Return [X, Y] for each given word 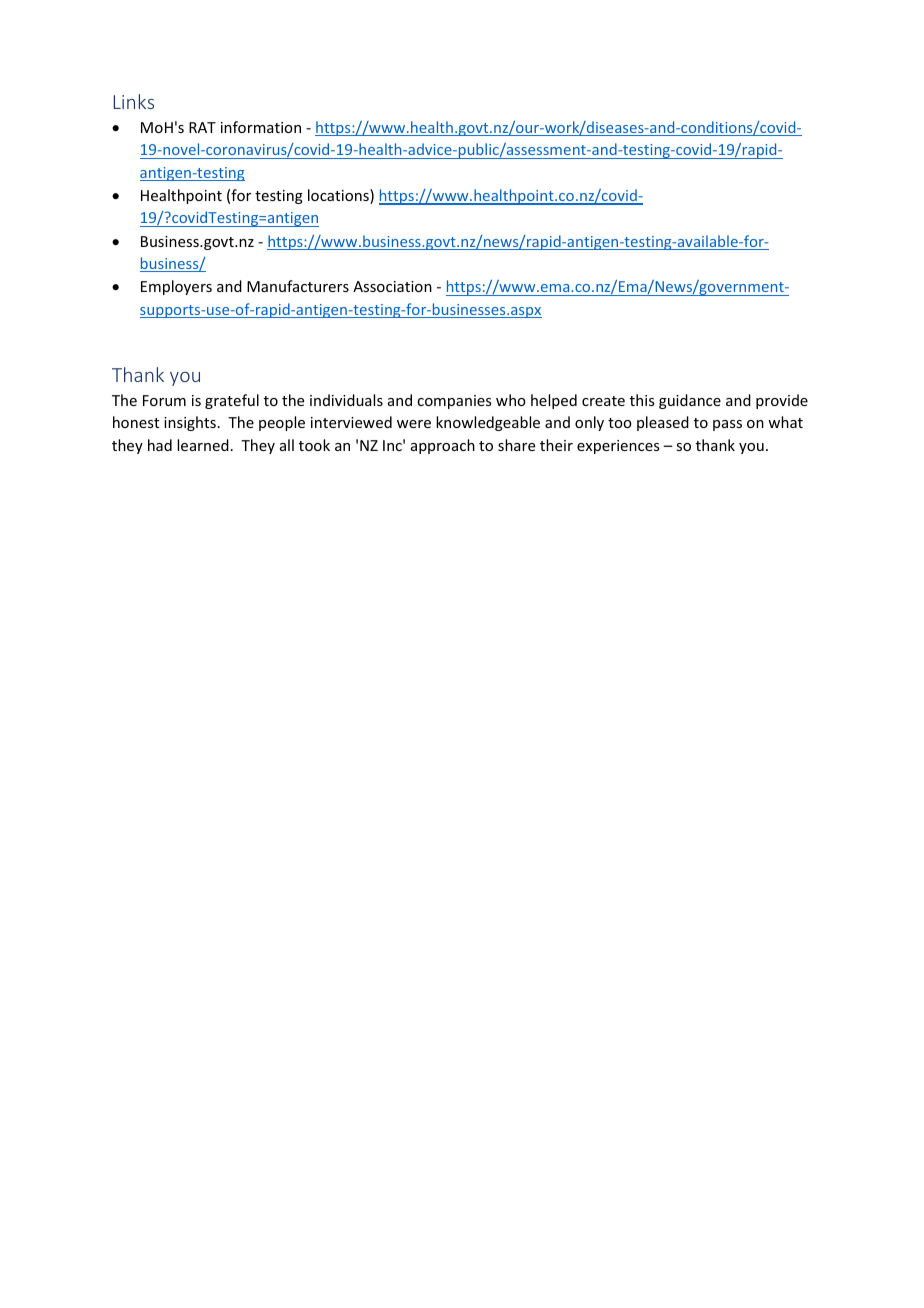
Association [392, 286]
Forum [164, 400]
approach [443, 446]
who [511, 400]
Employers [176, 287]
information [261, 127]
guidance [690, 401]
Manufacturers [298, 286]
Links [134, 101]
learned [203, 445]
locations [339, 196]
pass [727, 425]
